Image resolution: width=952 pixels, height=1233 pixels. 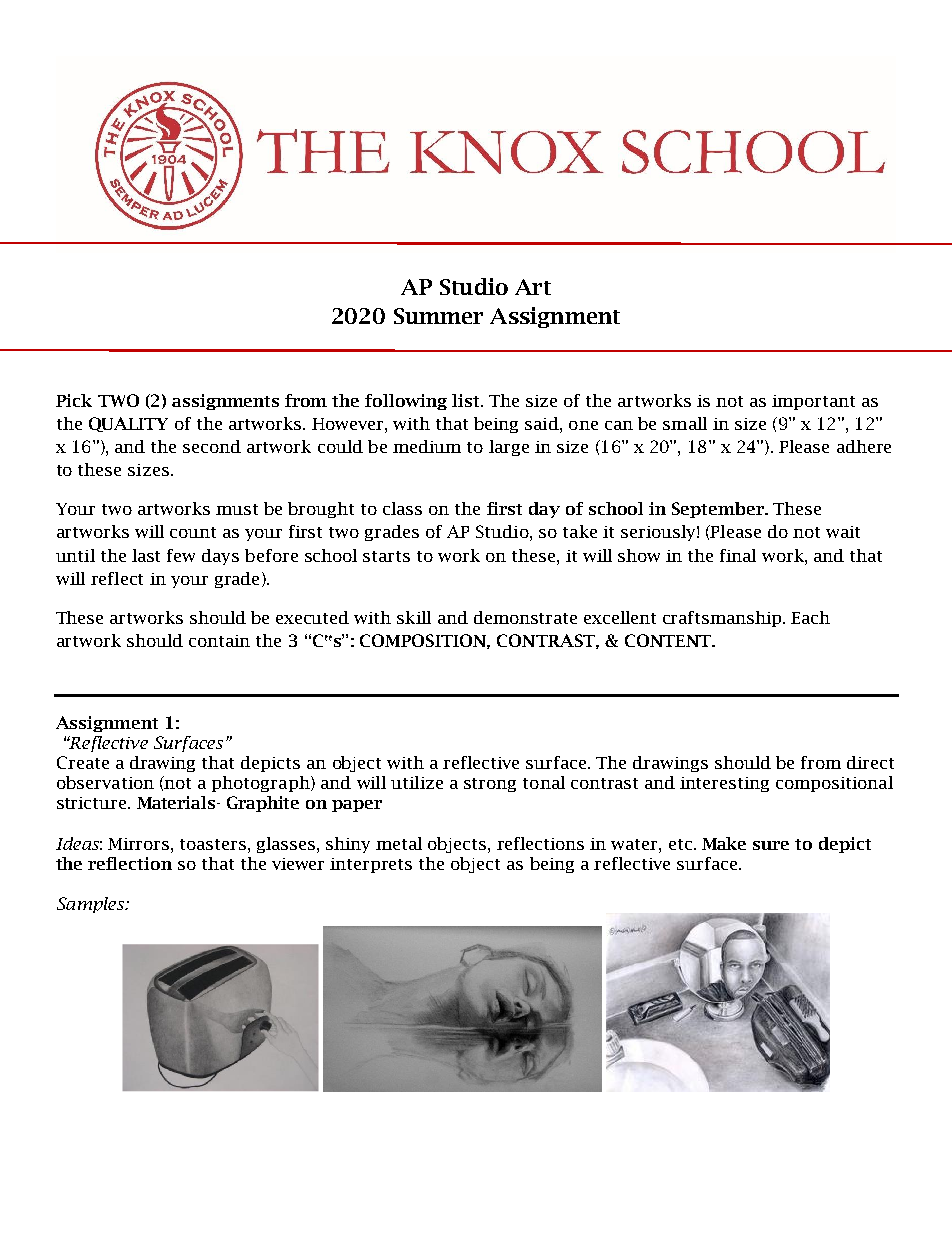 What do you see at coordinates (438, 316) in the screenshot?
I see `Summer` at bounding box center [438, 316].
